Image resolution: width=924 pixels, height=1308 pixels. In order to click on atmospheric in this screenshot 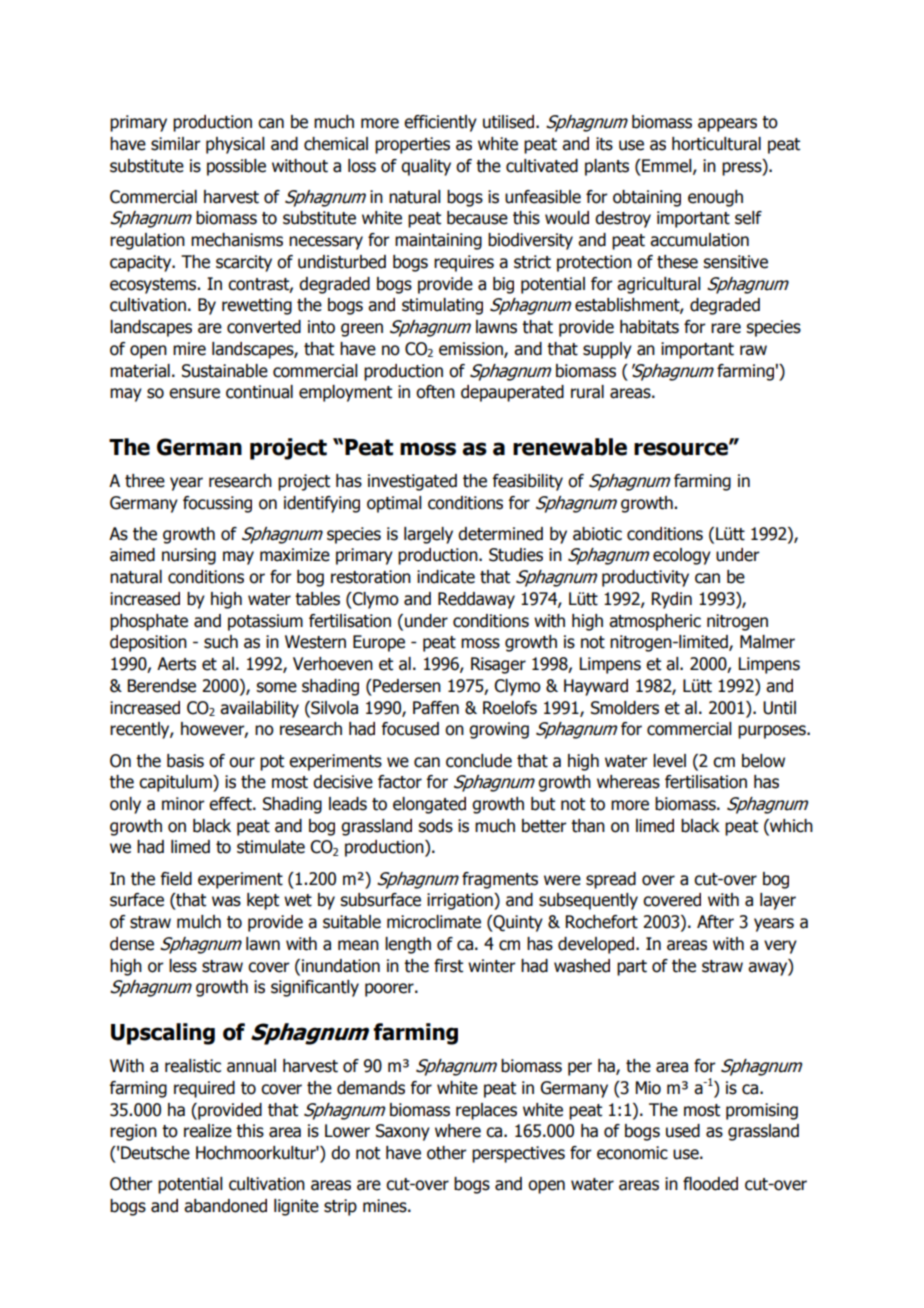, I will do `click(655, 622)`.
